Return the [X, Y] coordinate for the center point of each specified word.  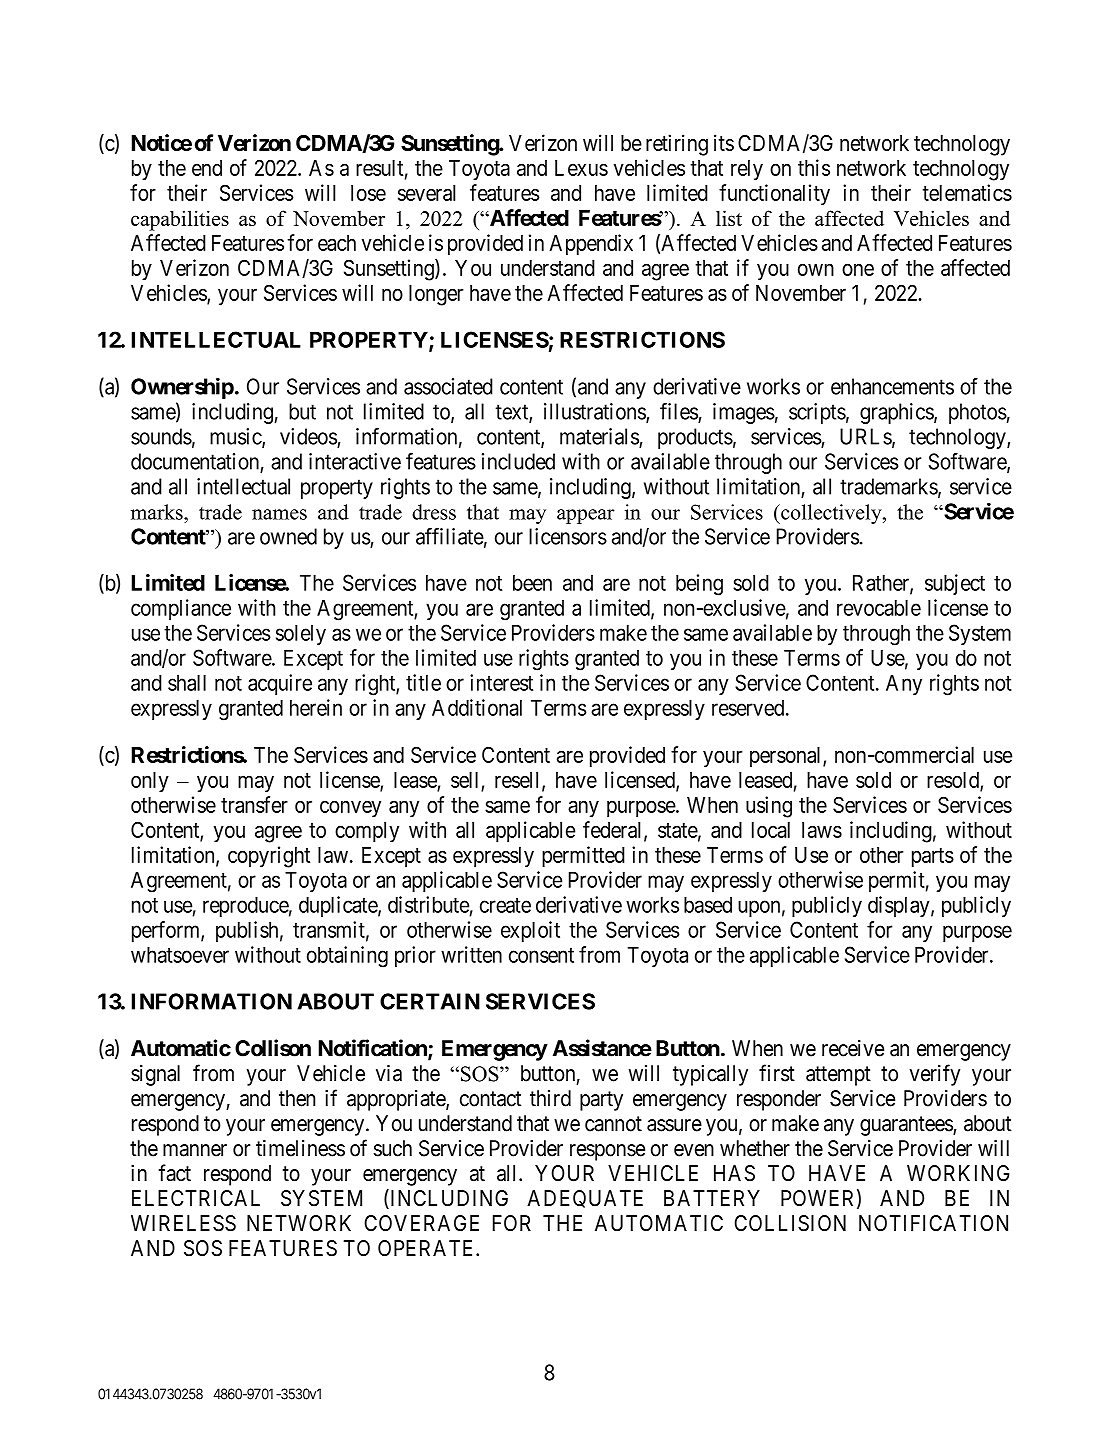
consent [541, 955]
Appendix [591, 244]
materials [599, 436]
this [814, 167]
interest [501, 682]
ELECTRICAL [196, 1198]
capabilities [180, 220]
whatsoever [180, 955]
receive [853, 1048]
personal [787, 757]
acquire [280, 684]
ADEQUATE [585, 1199]
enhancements [892, 386]
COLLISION [790, 1223]
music [236, 437]
